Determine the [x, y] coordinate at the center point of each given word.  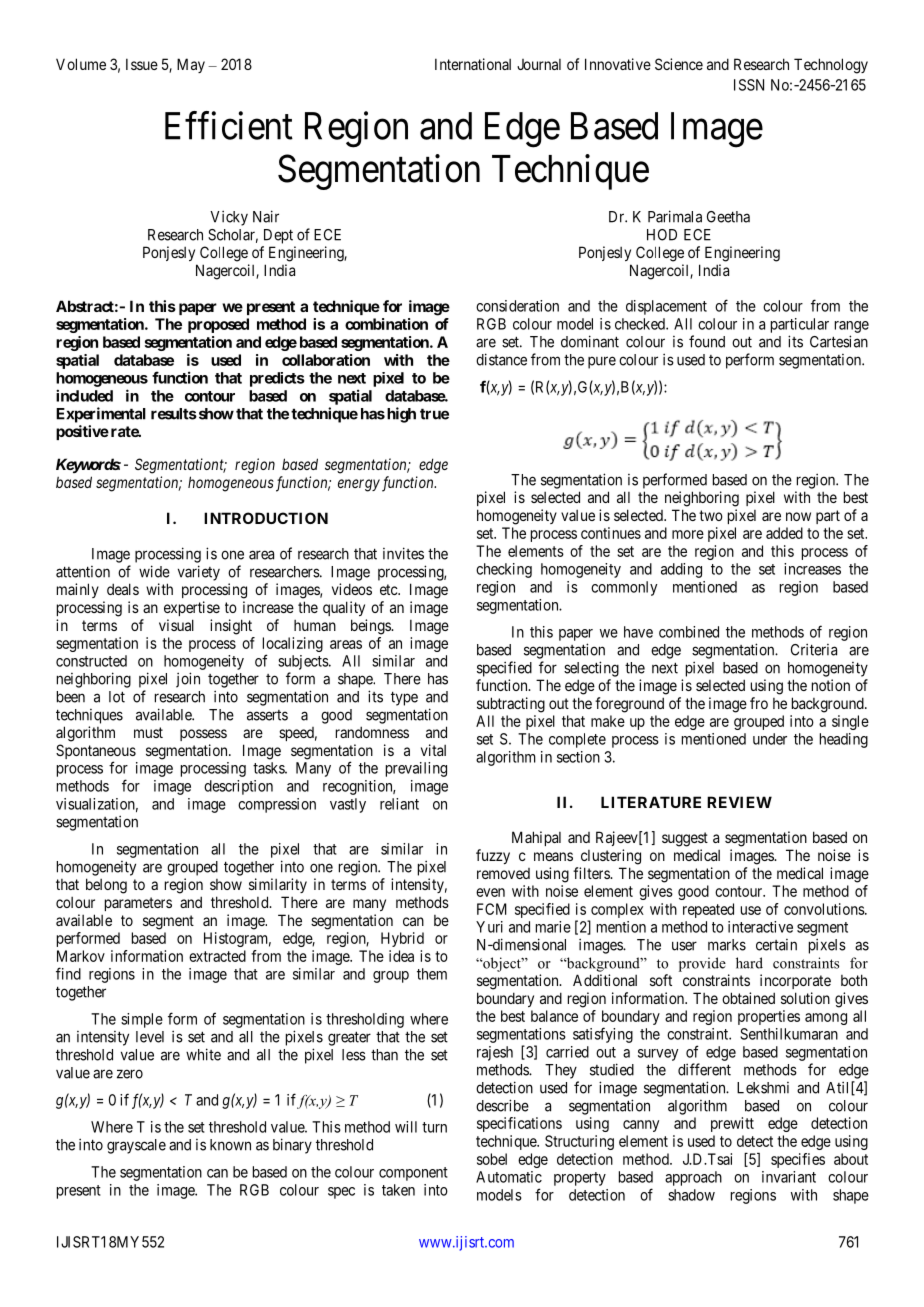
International [473, 64]
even [490, 892]
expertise [192, 608]
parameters [138, 904]
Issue [142, 64]
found [707, 341]
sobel [492, 1159]
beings [371, 627]
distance [501, 359]
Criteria [814, 649]
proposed [218, 325]
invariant [789, 1177]
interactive [760, 927]
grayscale [136, 1146]
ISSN [749, 85]
